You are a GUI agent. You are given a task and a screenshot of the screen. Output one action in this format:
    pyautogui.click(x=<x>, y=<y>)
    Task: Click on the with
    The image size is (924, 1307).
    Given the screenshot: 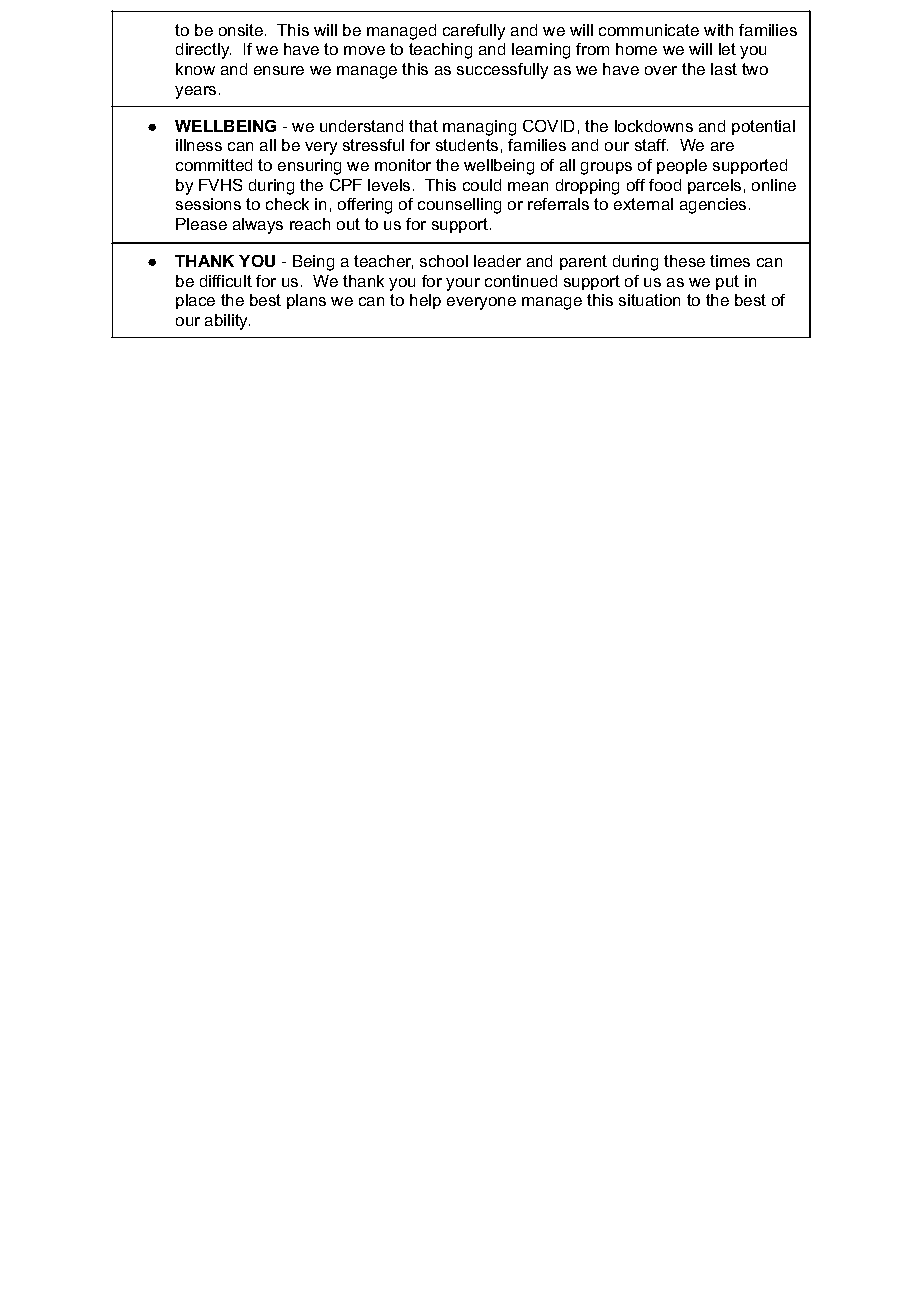 What is the action you would take?
    pyautogui.click(x=718, y=30)
